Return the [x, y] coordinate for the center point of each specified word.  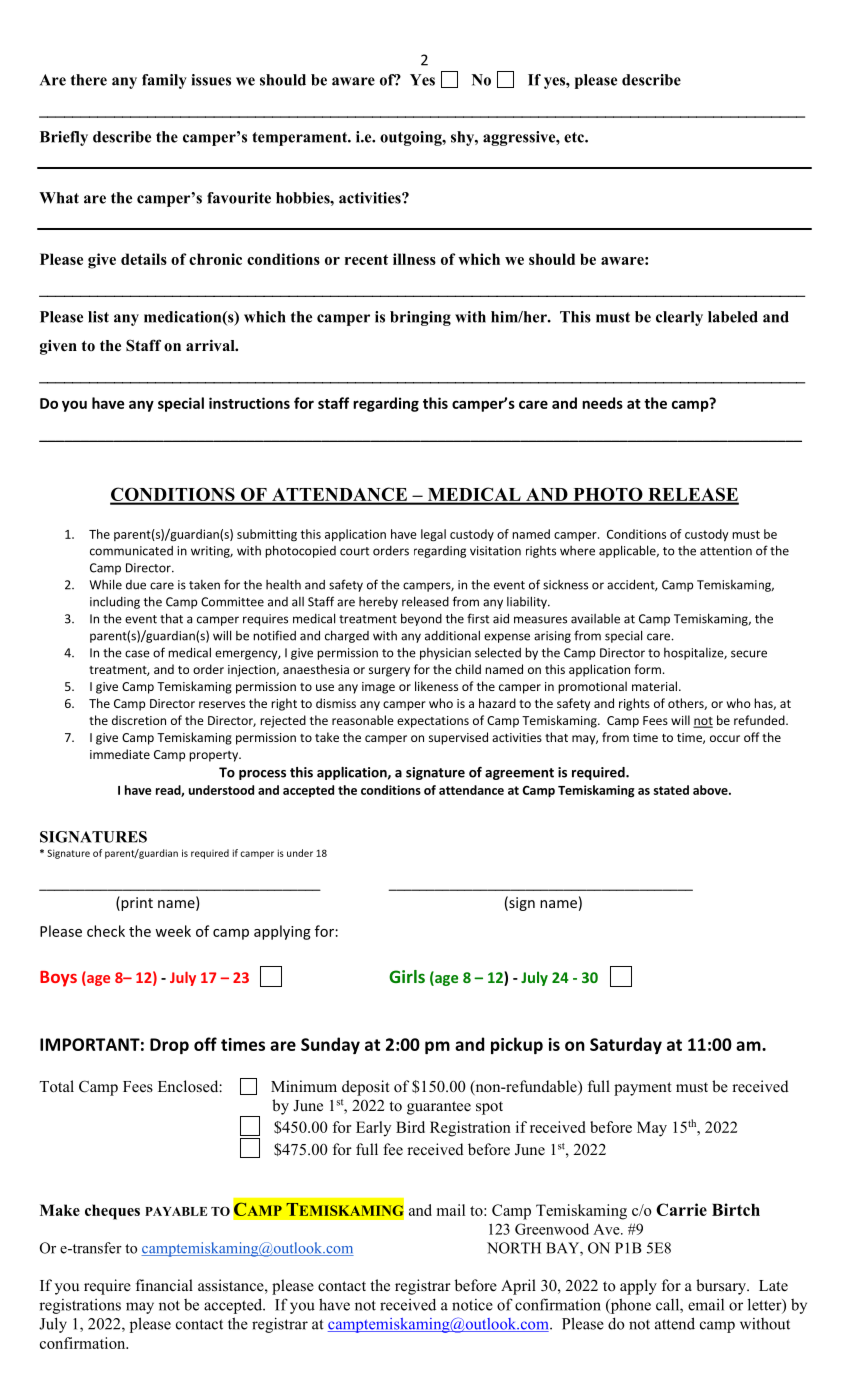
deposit [365, 1088]
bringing [420, 318]
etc [575, 137]
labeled [733, 317]
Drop [169, 1046]
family [164, 81]
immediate [120, 754]
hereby [378, 603]
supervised [458, 738]
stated [671, 790]
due [136, 585]
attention [726, 551]
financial [164, 1285]
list [98, 317]
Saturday [626, 1045]
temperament [300, 139]
